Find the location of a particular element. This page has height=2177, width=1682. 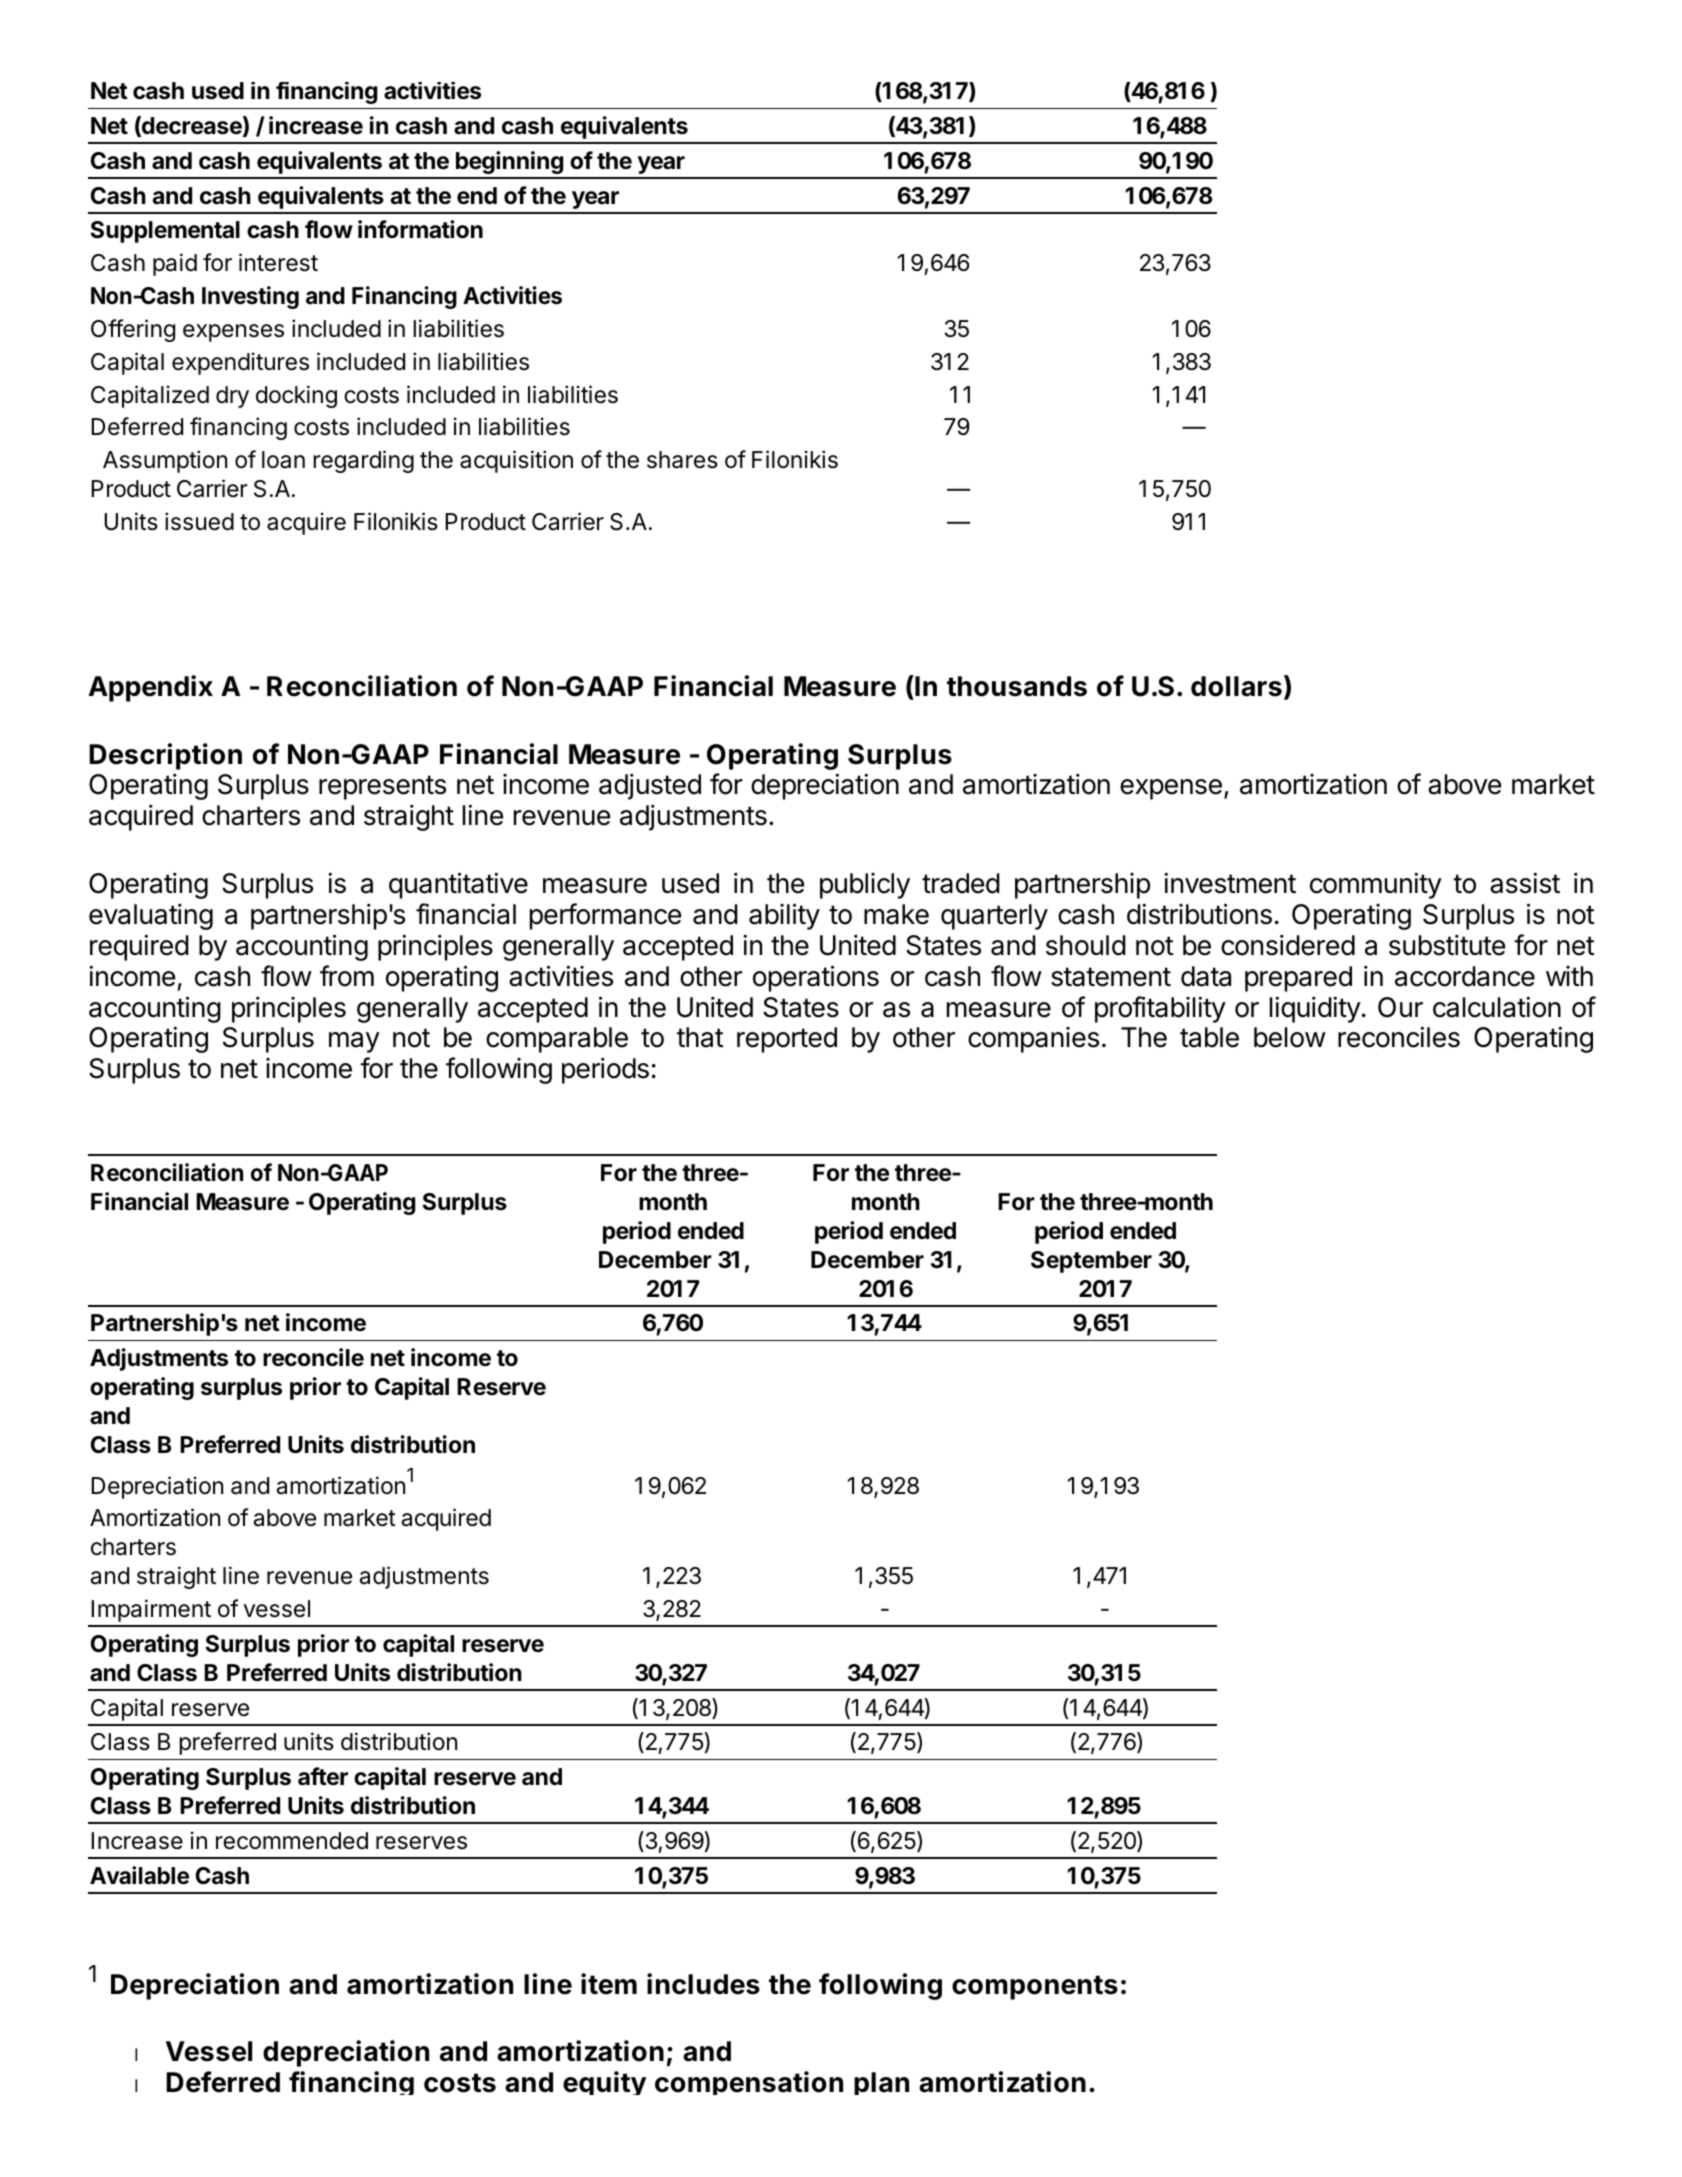

components is located at coordinates (1035, 1987).
